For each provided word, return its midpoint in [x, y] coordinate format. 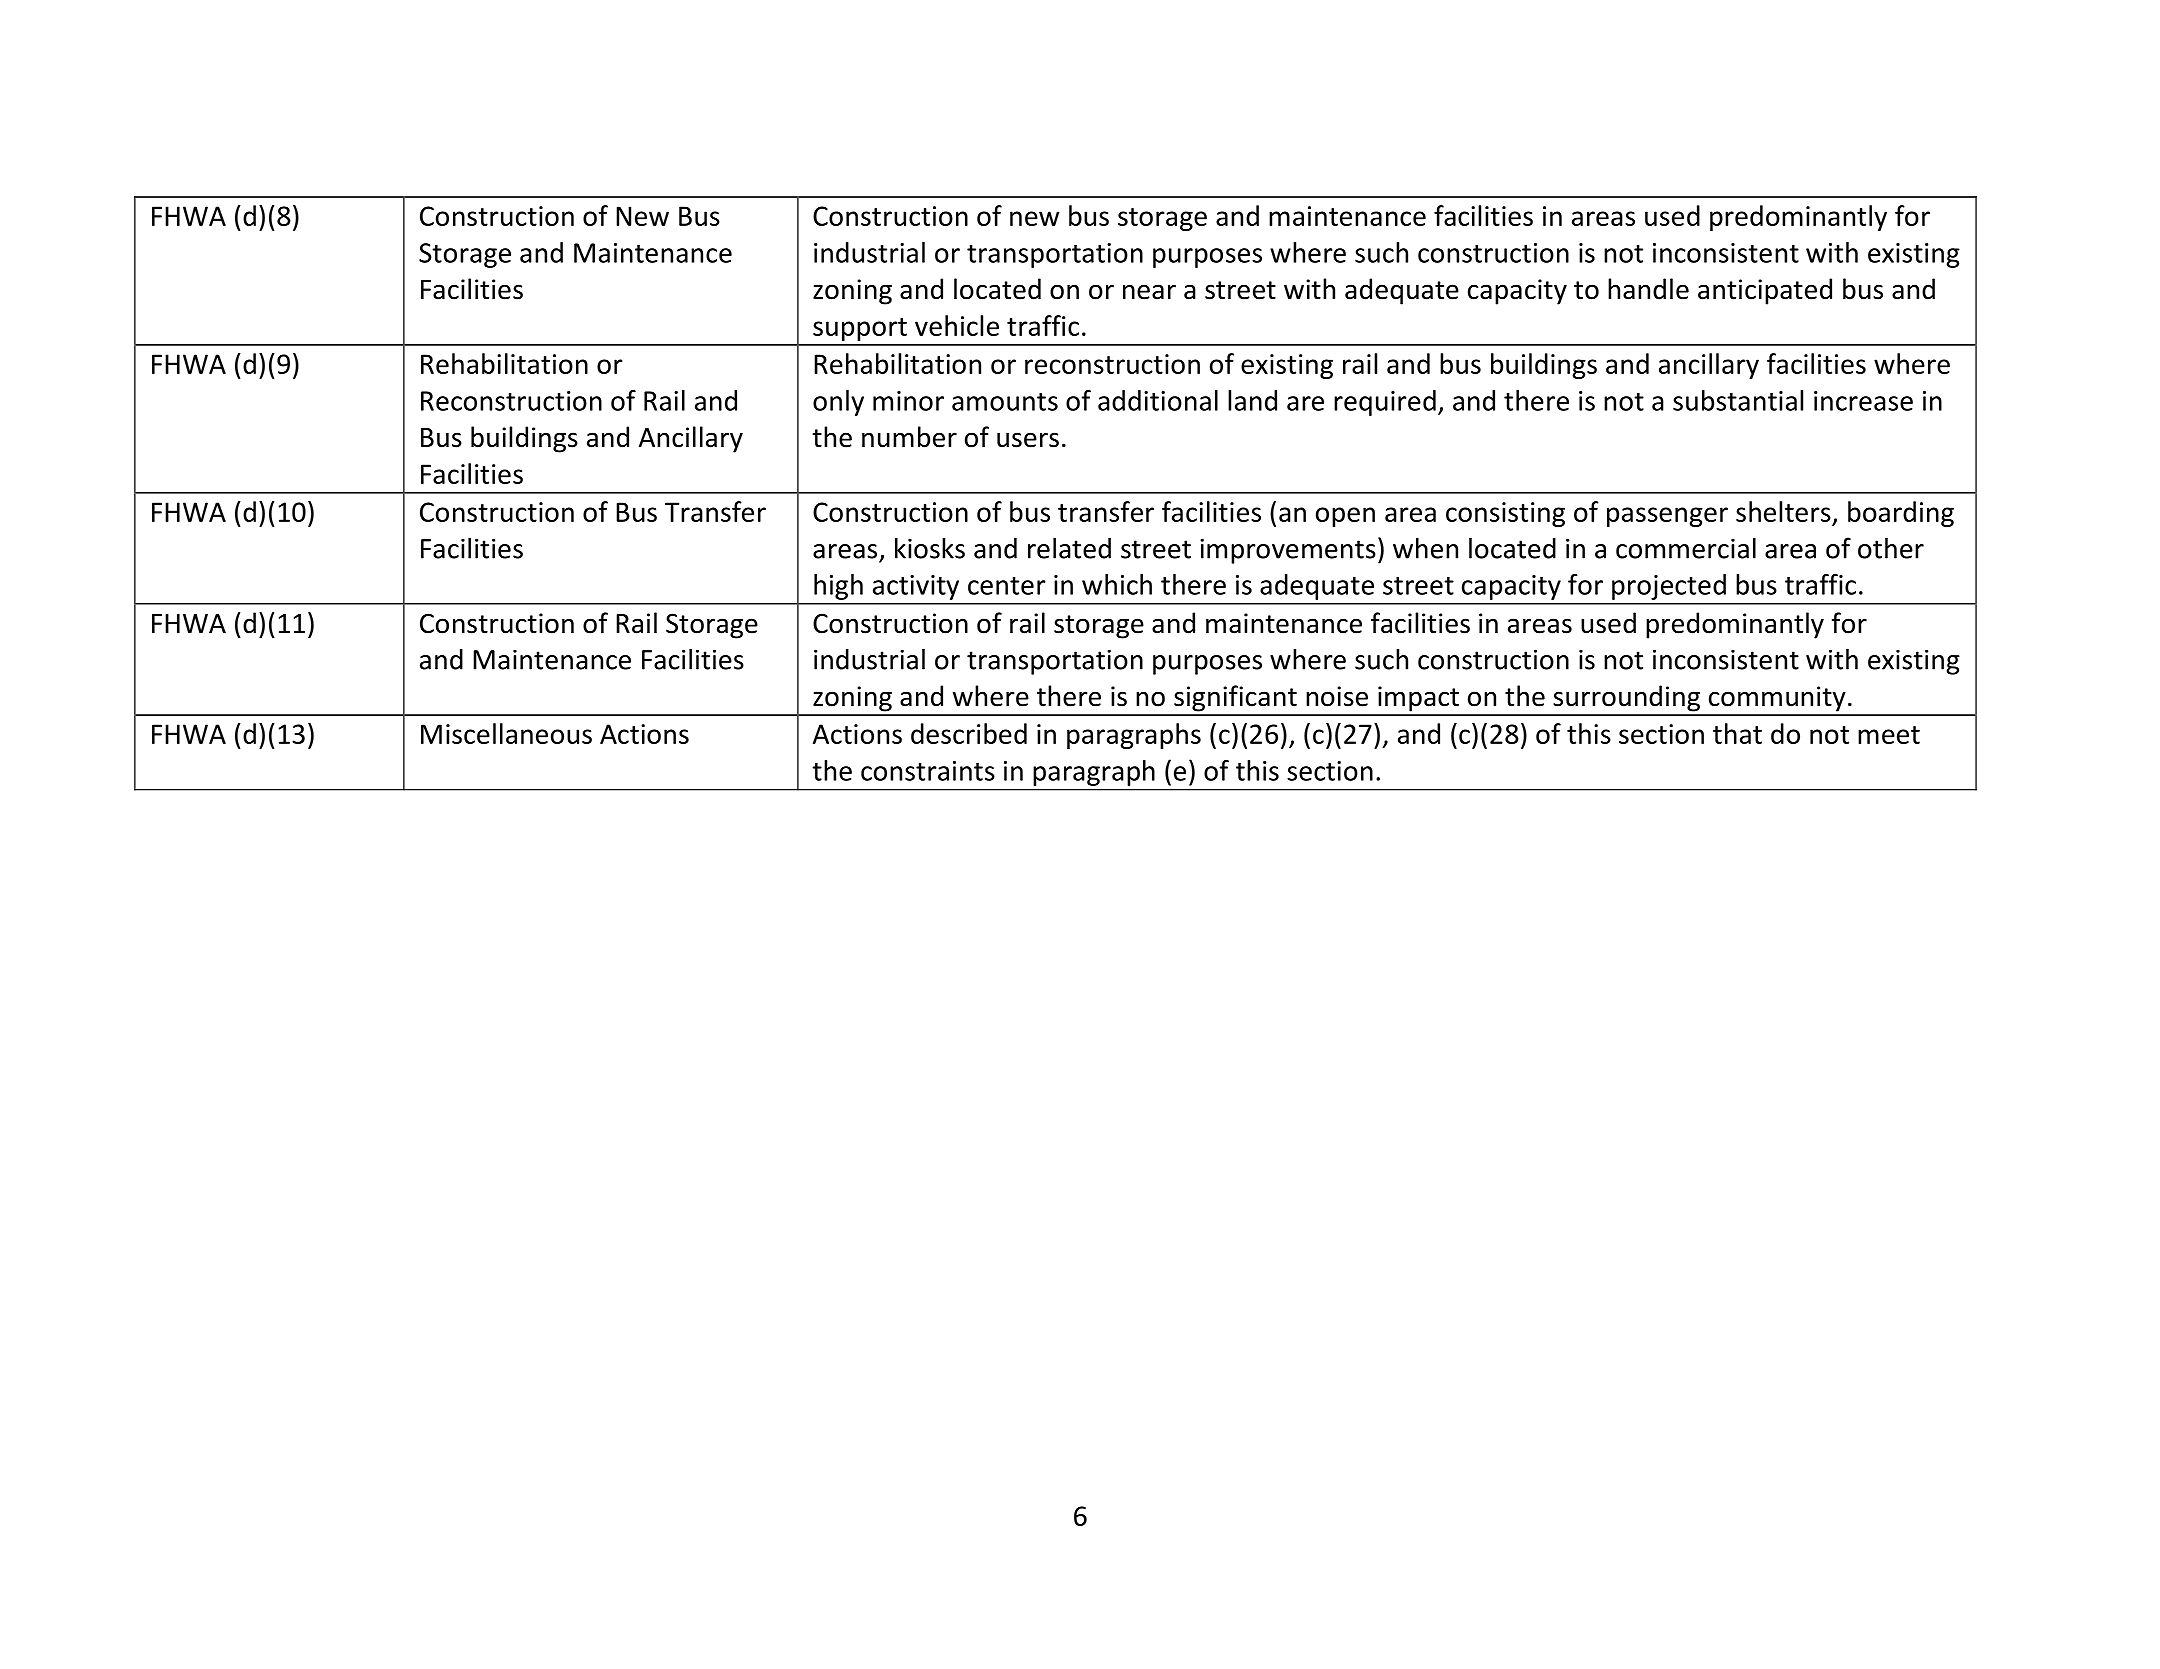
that [1737, 733]
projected [1669, 587]
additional [1158, 400]
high [838, 587]
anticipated [1765, 291]
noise [1337, 696]
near [1149, 292]
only [838, 403]
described [969, 733]
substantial [1738, 400]
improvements [1288, 551]
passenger [1667, 517]
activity [916, 587]
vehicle [957, 325]
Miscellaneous [506, 733]
